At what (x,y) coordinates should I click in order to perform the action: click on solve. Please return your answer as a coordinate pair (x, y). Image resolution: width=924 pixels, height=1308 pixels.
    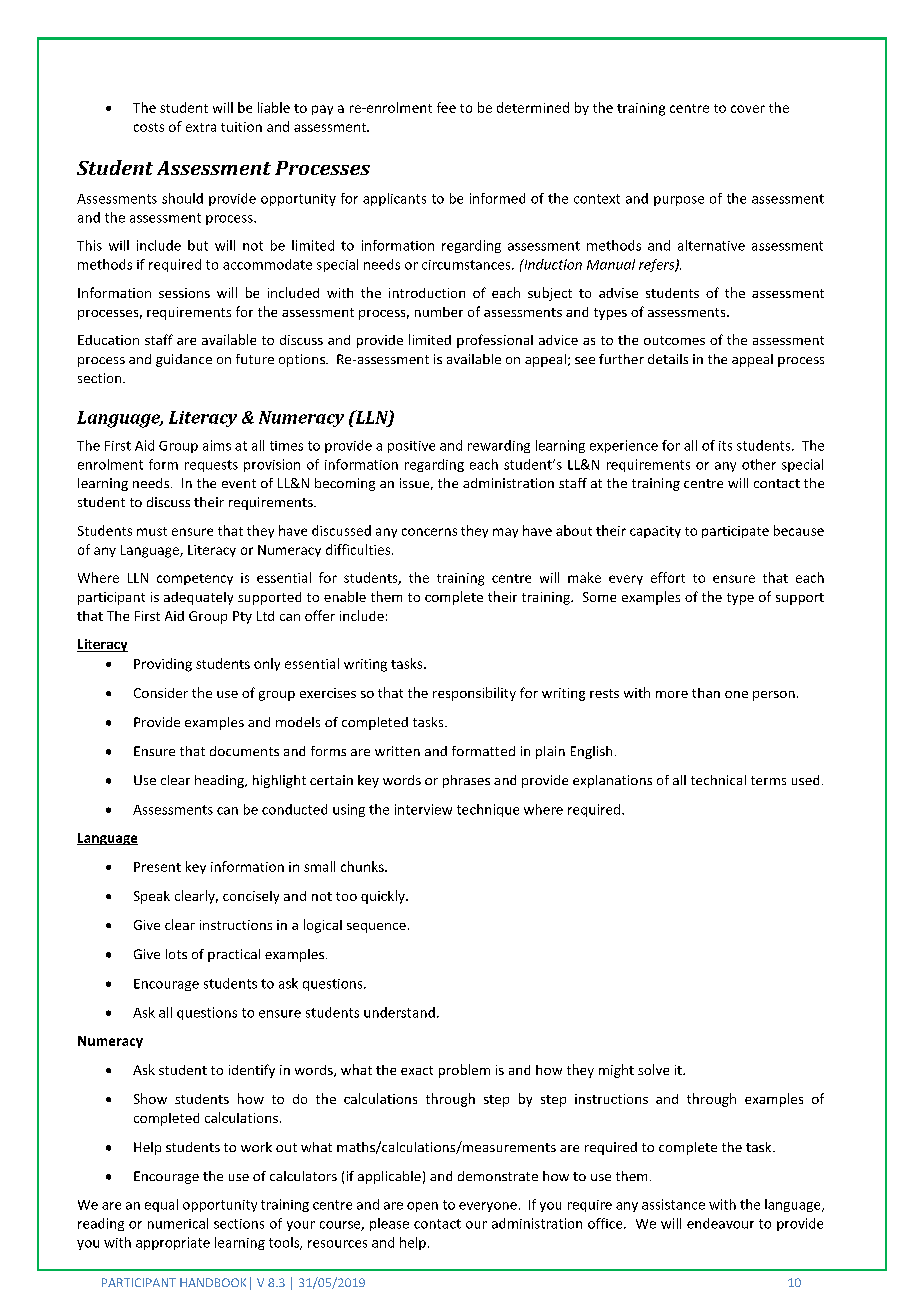
    Looking at the image, I should click on (653, 1069).
